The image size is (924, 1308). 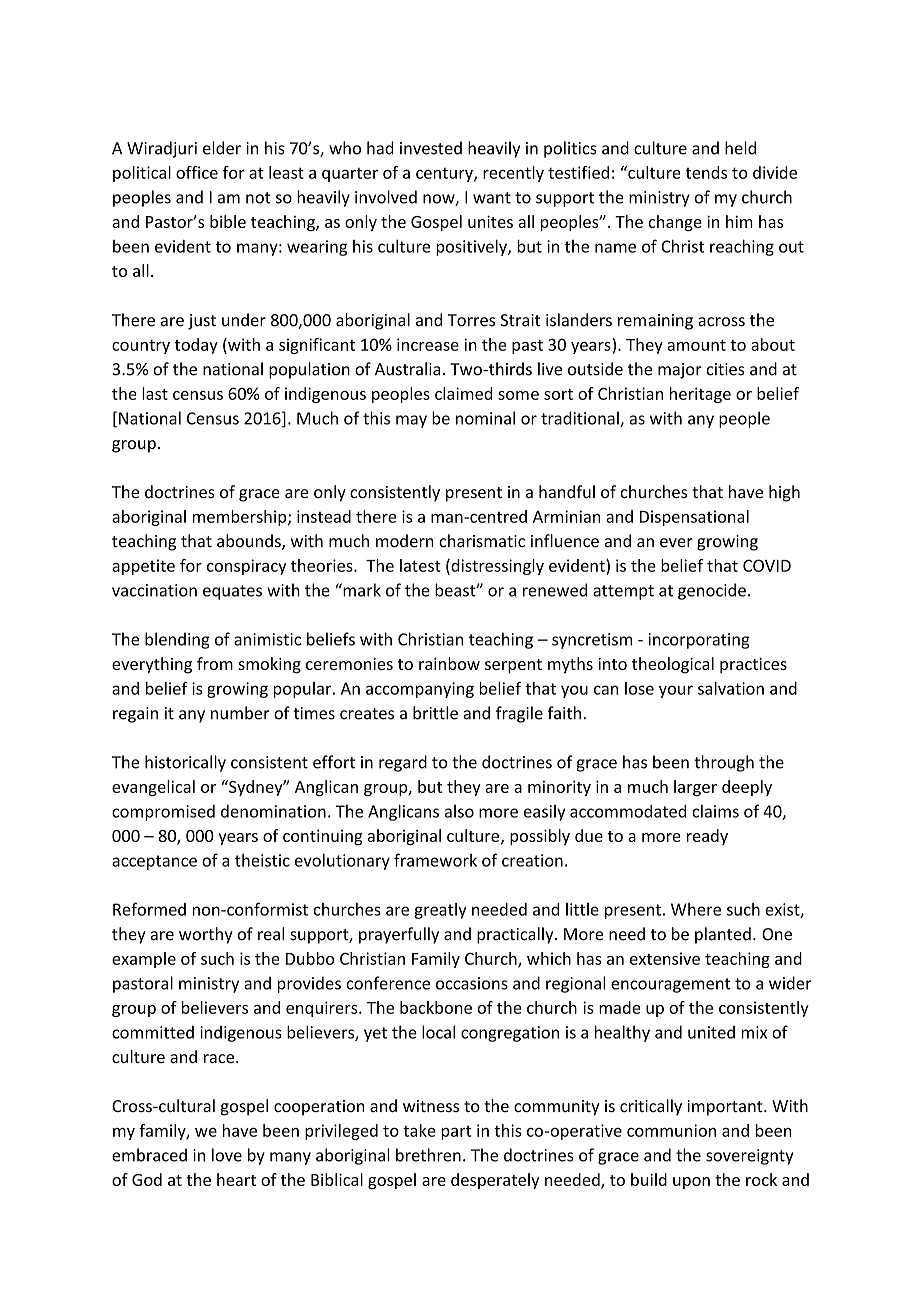 What do you see at coordinates (197, 172) in the screenshot?
I see `office` at bounding box center [197, 172].
